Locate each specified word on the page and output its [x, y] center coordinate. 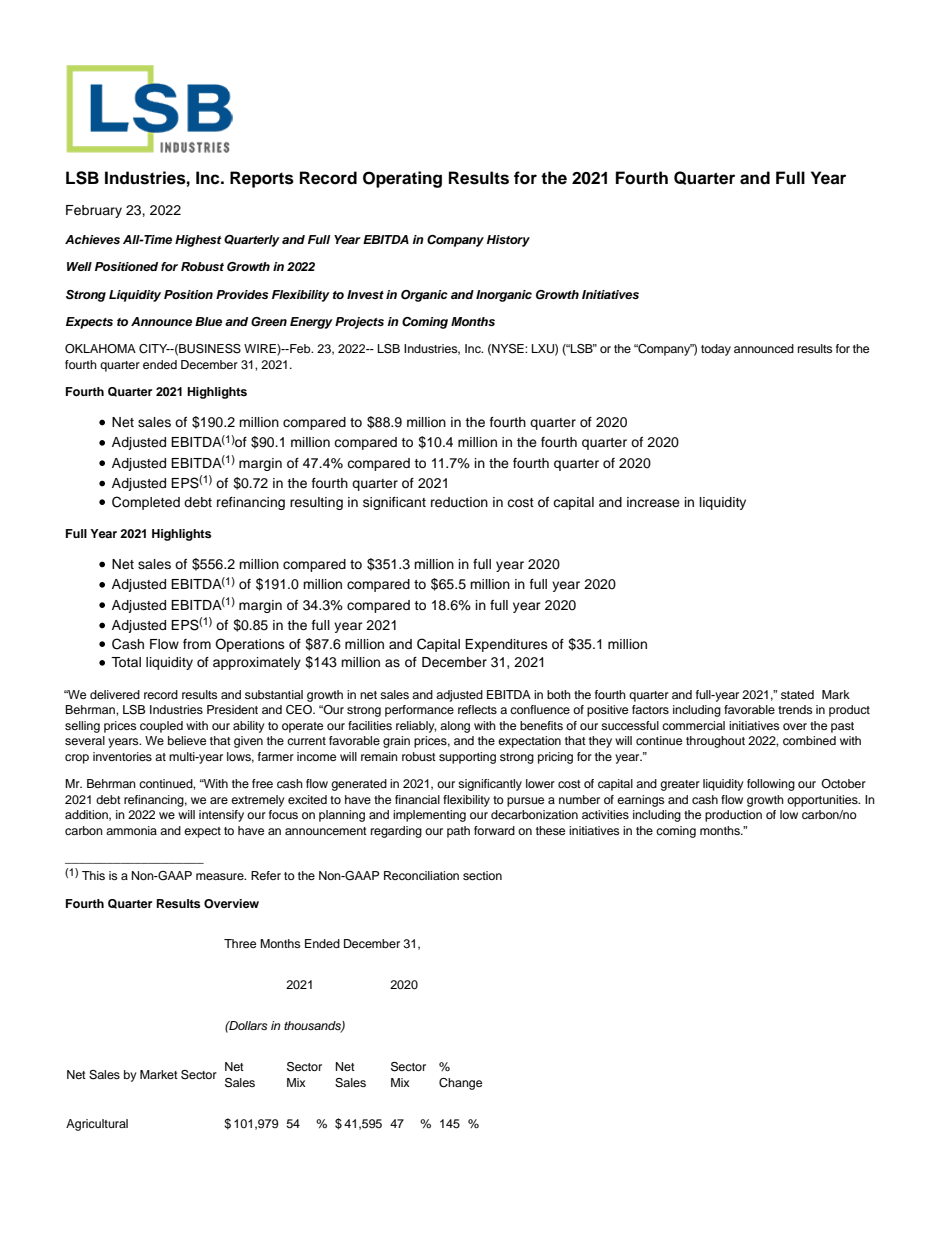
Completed [146, 503]
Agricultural [97, 1125]
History [508, 241]
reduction [459, 502]
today [716, 350]
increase [653, 502]
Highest [198, 241]
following [771, 785]
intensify [221, 816]
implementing [429, 816]
